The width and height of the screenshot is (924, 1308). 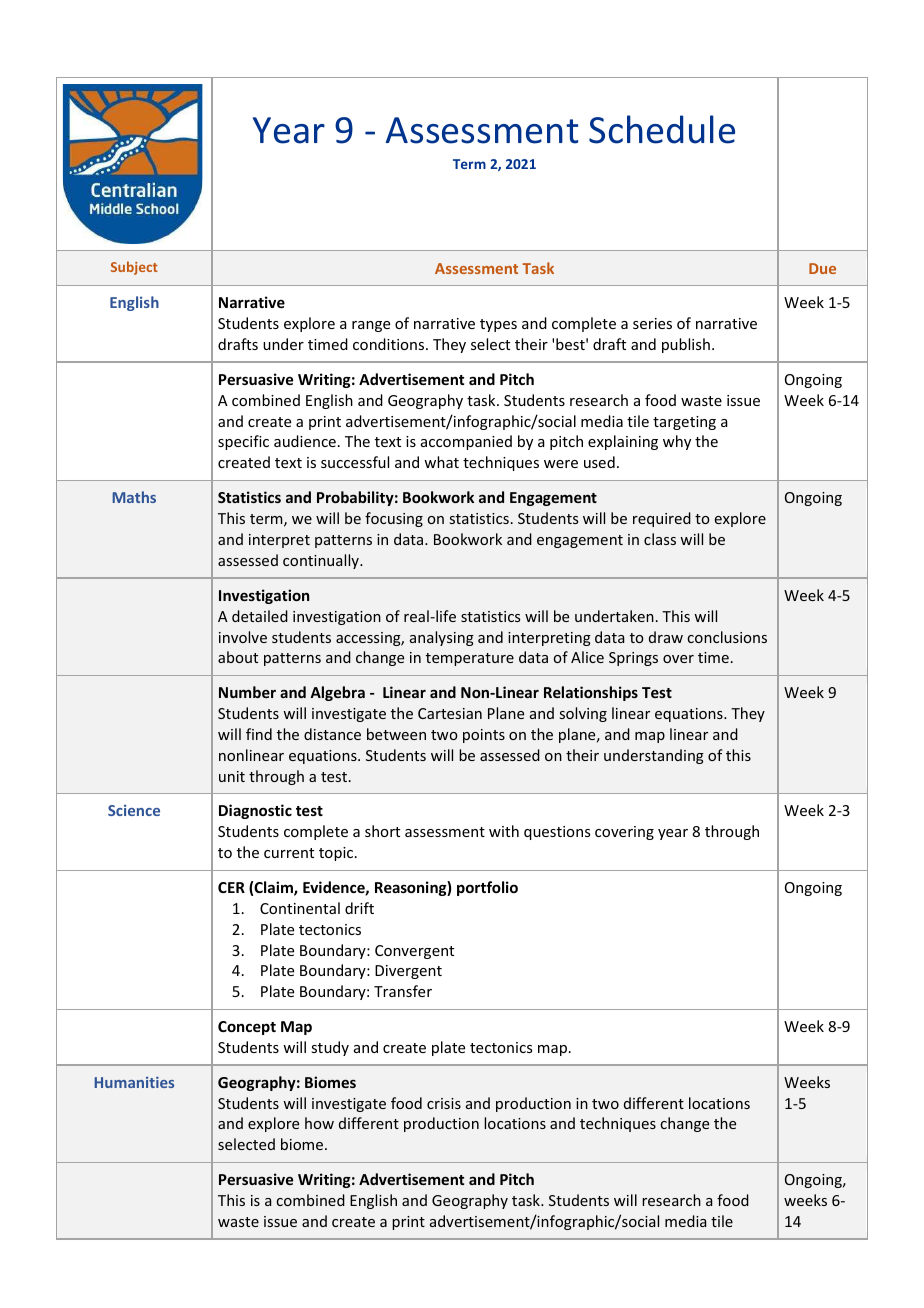 I want to click on involve, so click(x=243, y=637).
